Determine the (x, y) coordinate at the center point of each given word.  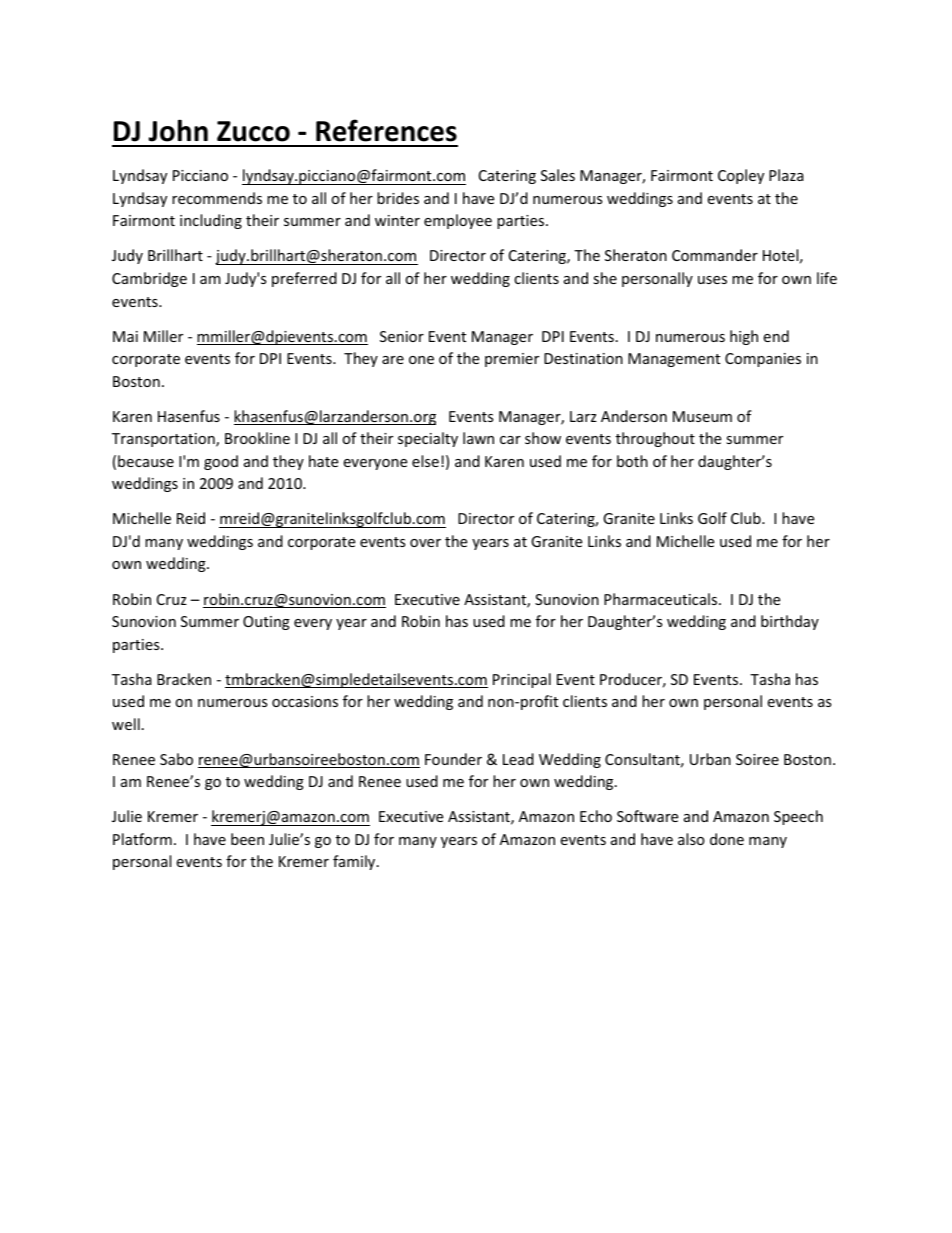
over (425, 543)
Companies (763, 360)
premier (512, 360)
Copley (741, 176)
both (632, 461)
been (247, 839)
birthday (790, 622)
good (221, 462)
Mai (125, 336)
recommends (217, 198)
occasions (305, 701)
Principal (522, 680)
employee (458, 221)
